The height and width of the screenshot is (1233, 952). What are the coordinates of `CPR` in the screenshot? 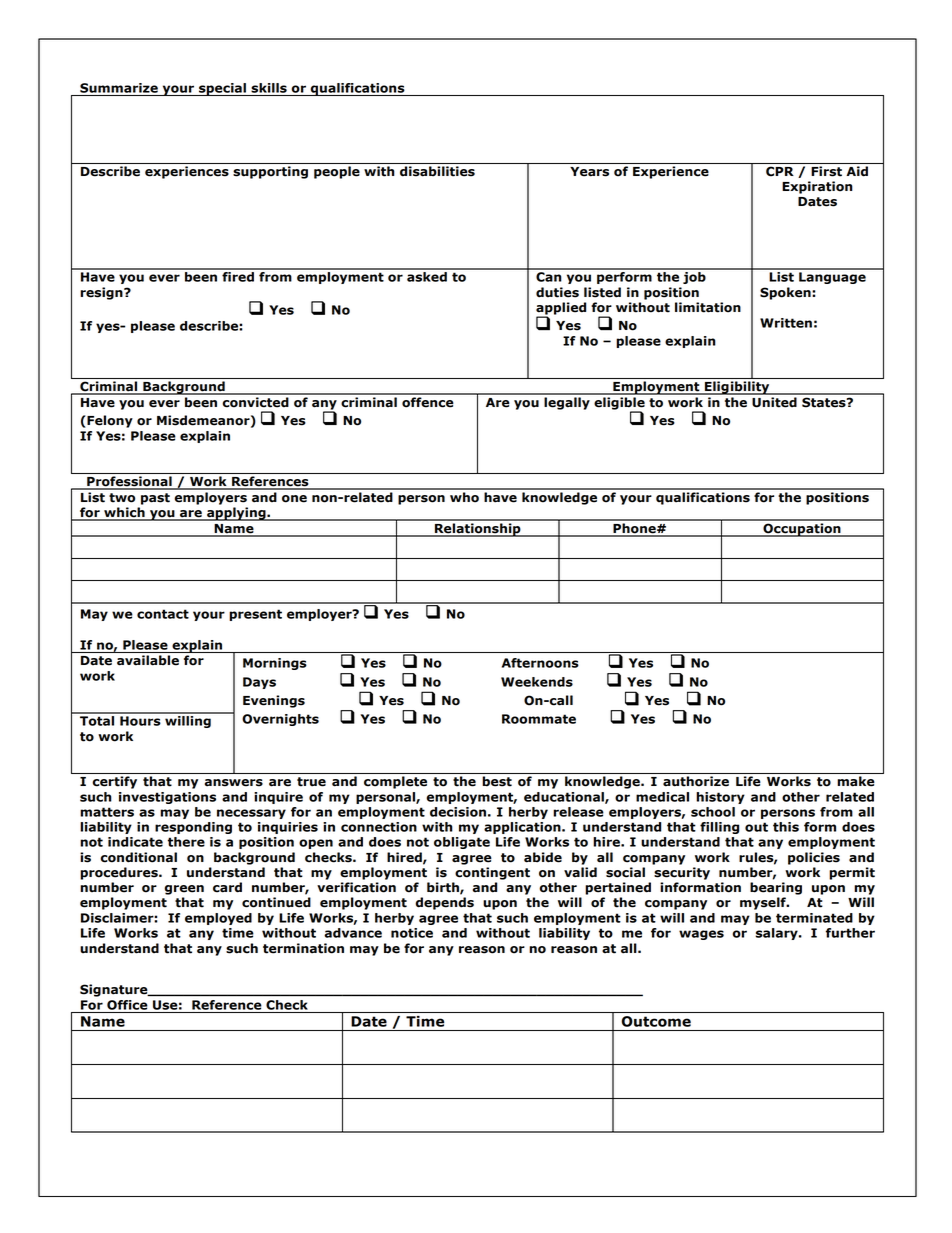 It's located at (780, 171).
